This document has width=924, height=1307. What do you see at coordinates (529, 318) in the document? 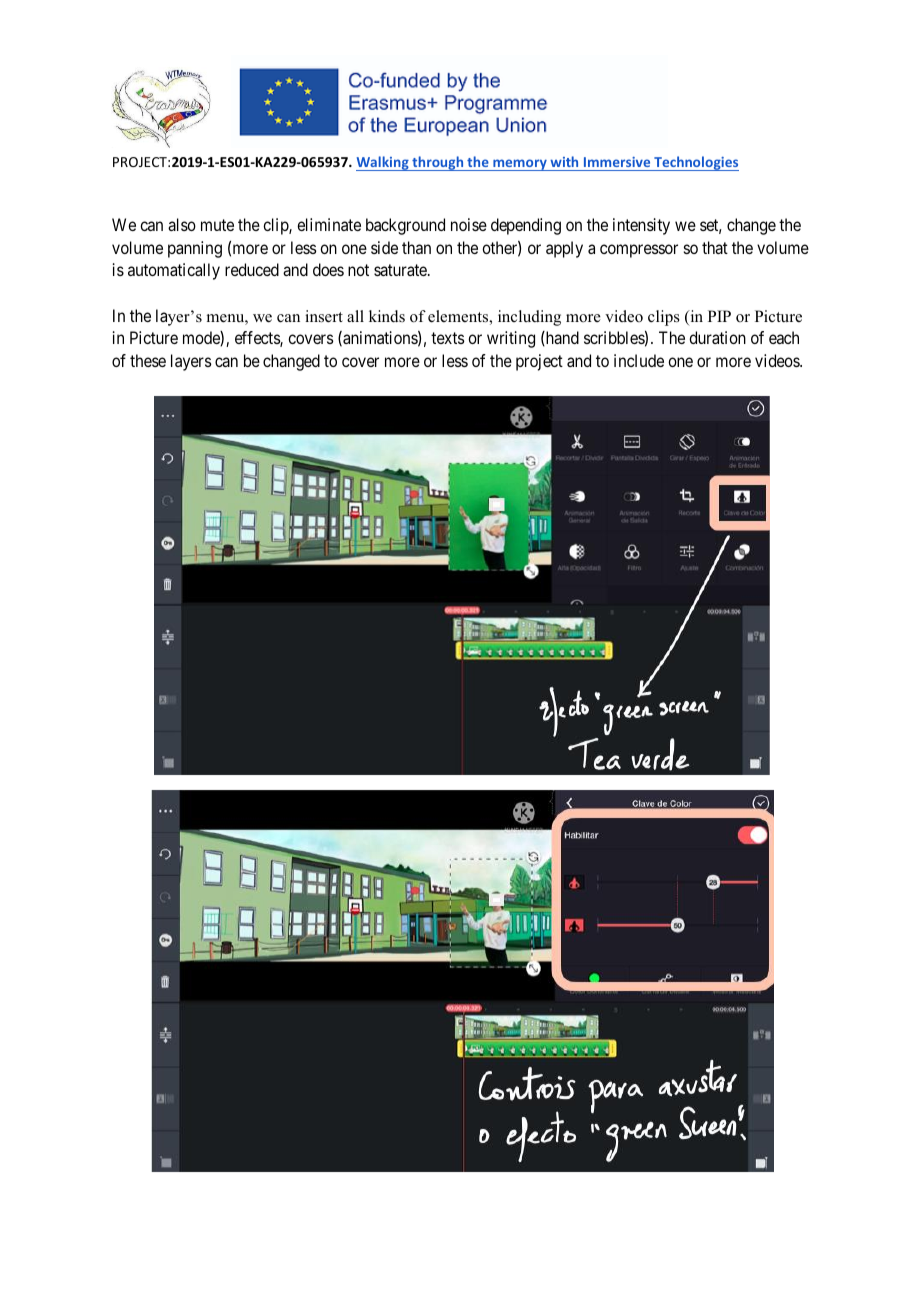
I see `including` at bounding box center [529, 318].
